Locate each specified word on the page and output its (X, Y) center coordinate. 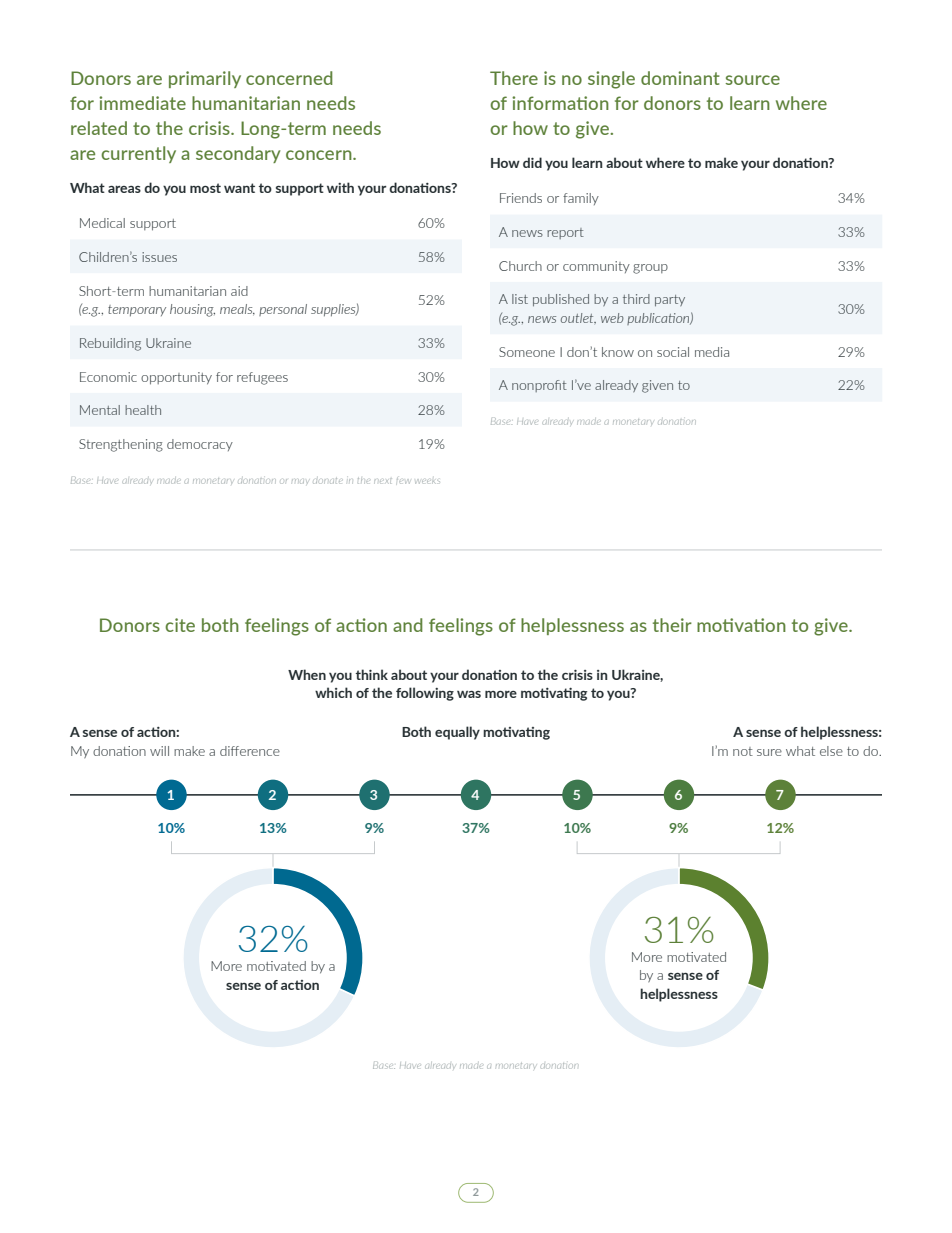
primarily (205, 79)
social (673, 352)
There (514, 78)
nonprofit (539, 386)
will (159, 751)
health (143, 410)
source (752, 80)
